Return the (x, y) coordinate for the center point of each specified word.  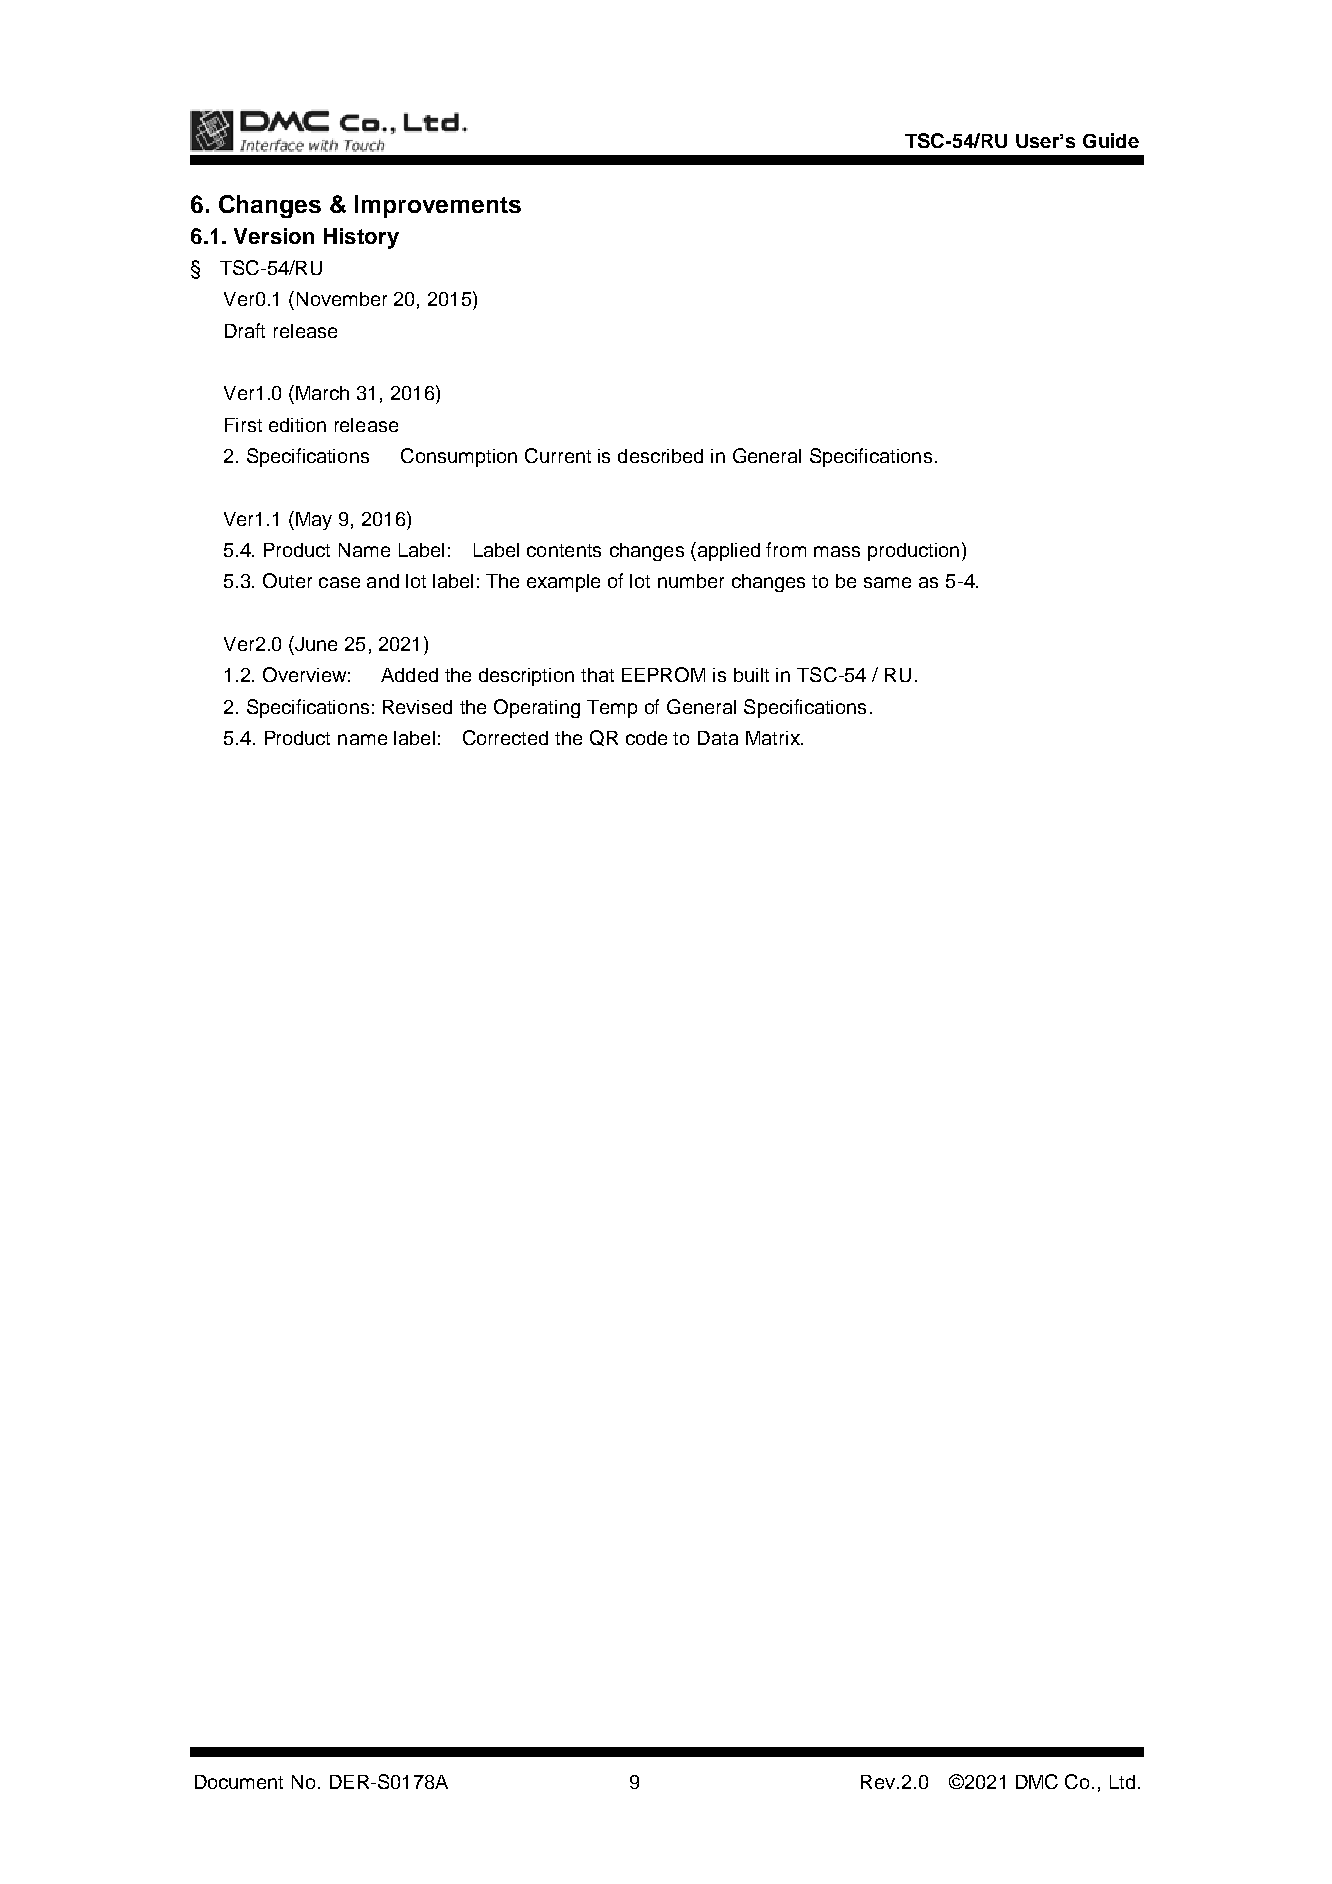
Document (239, 1782)
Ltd (1122, 1782)
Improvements (438, 206)
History (361, 238)
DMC (1037, 1781)
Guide (1111, 140)
